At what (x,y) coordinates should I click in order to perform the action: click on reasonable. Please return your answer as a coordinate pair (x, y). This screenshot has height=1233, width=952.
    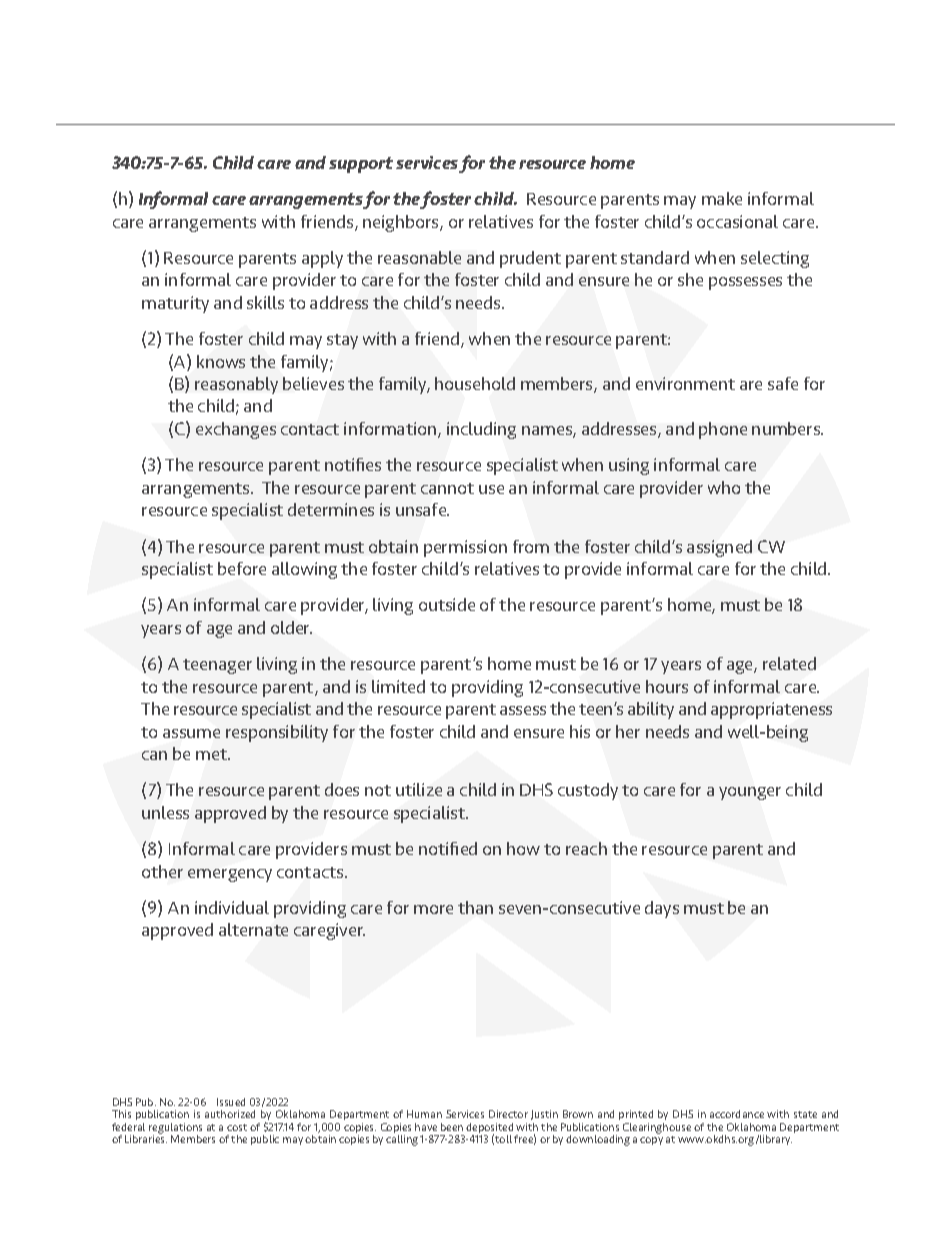
    Looking at the image, I should click on (419, 257).
